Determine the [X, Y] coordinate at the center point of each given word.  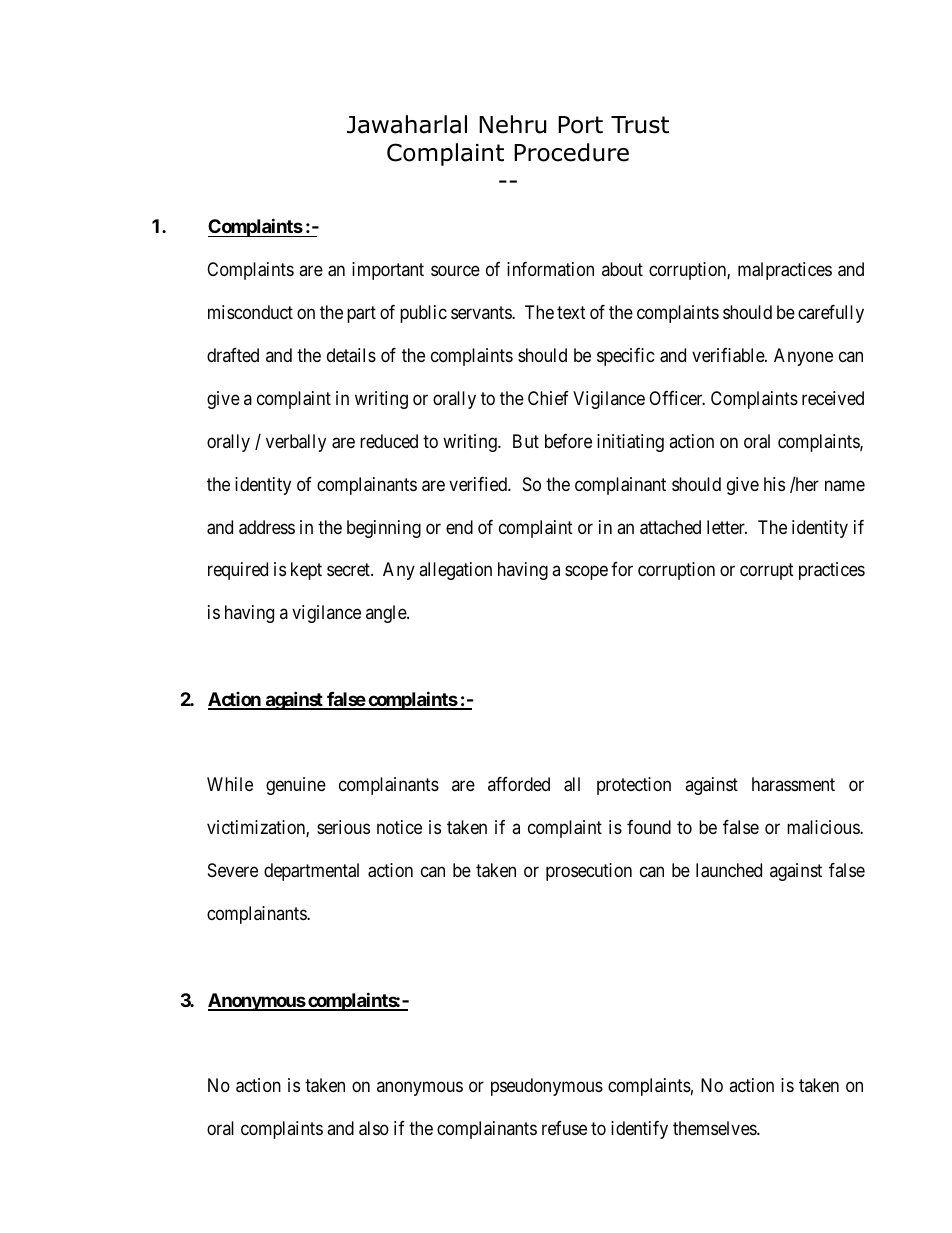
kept [306, 571]
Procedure [571, 152]
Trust [640, 125]
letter [727, 527]
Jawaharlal [407, 124]
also [374, 1128]
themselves [715, 1128]
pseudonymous [547, 1087]
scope [586, 573]
